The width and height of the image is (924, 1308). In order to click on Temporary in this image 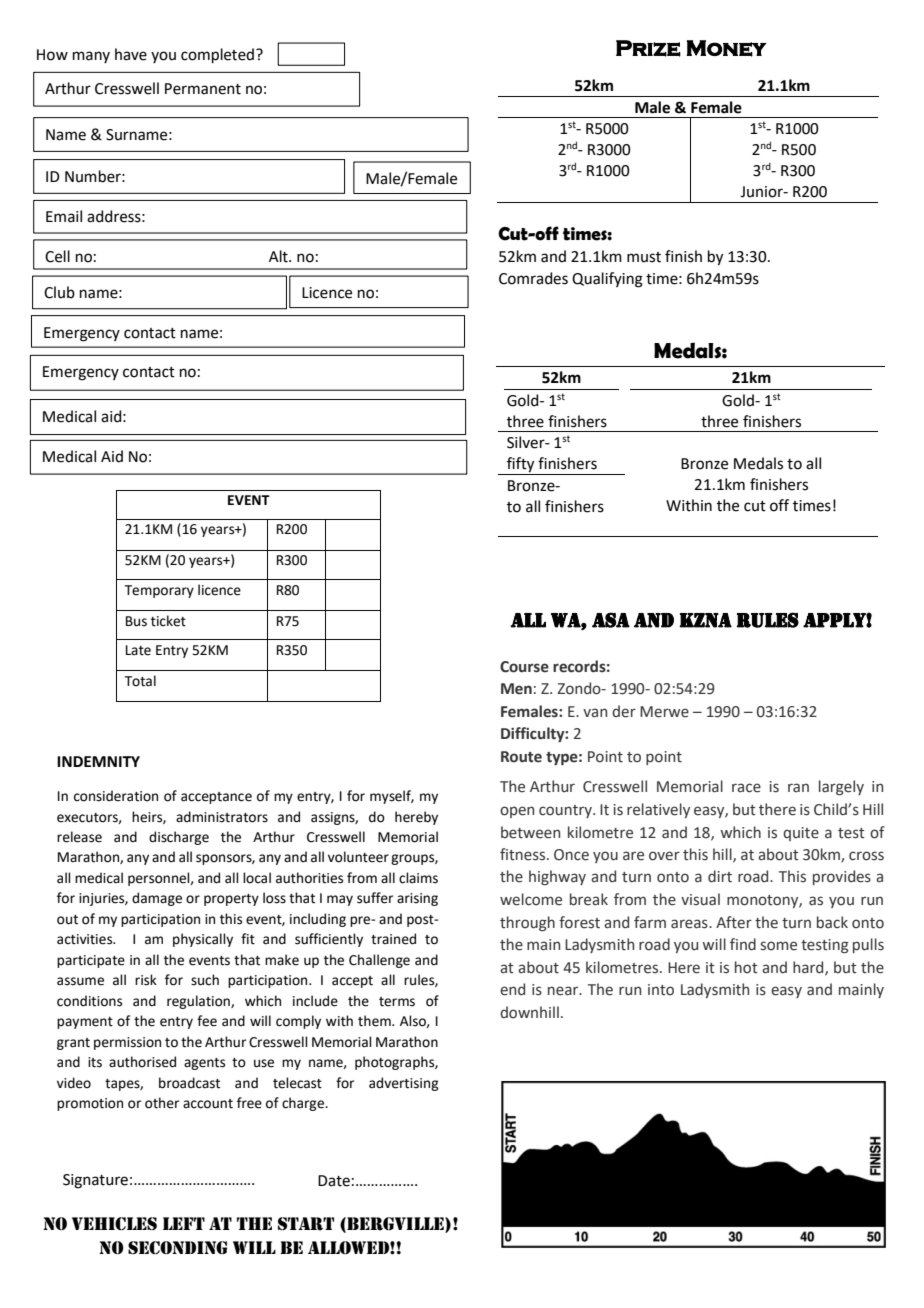, I will do `click(159, 591)`.
